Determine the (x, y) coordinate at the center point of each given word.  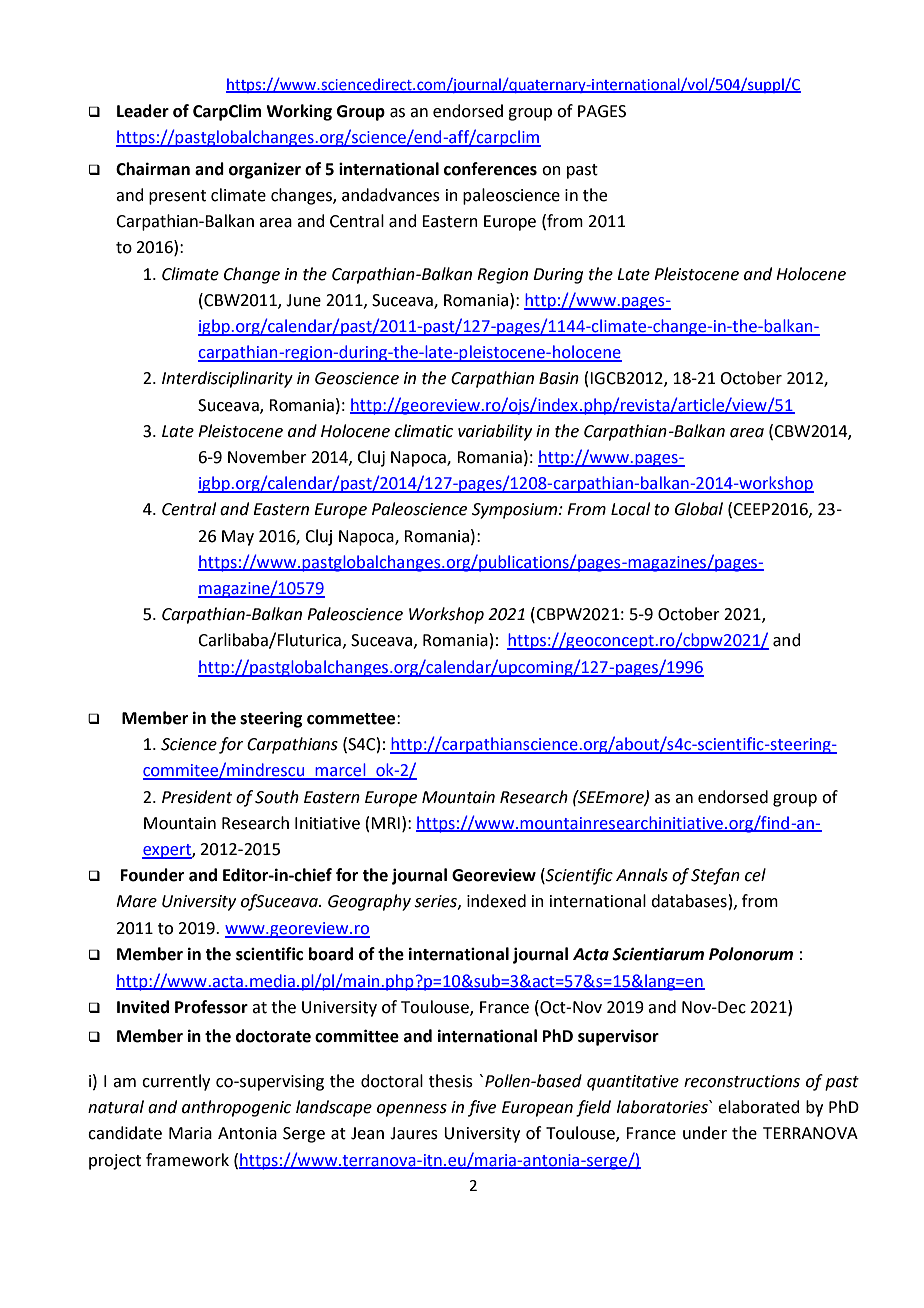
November (267, 457)
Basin (559, 378)
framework (187, 1160)
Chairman (153, 169)
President (197, 797)
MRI (385, 823)
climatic (424, 431)
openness (412, 1110)
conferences (490, 169)
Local (630, 509)
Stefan (715, 876)
